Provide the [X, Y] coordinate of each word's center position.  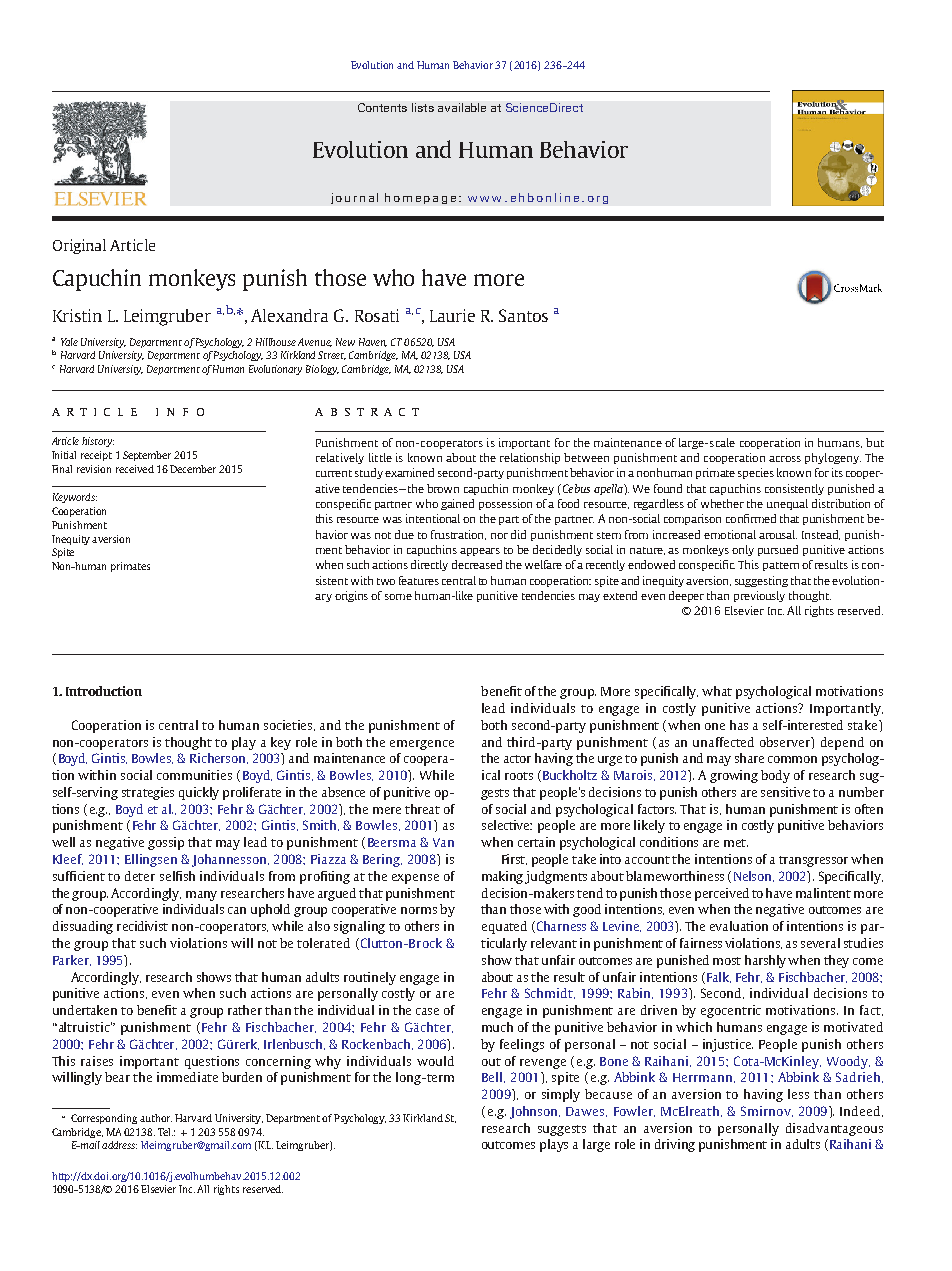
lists [423, 107]
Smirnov [767, 1111]
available [462, 107]
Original [79, 246]
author [156, 1118]
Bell [493, 1077]
